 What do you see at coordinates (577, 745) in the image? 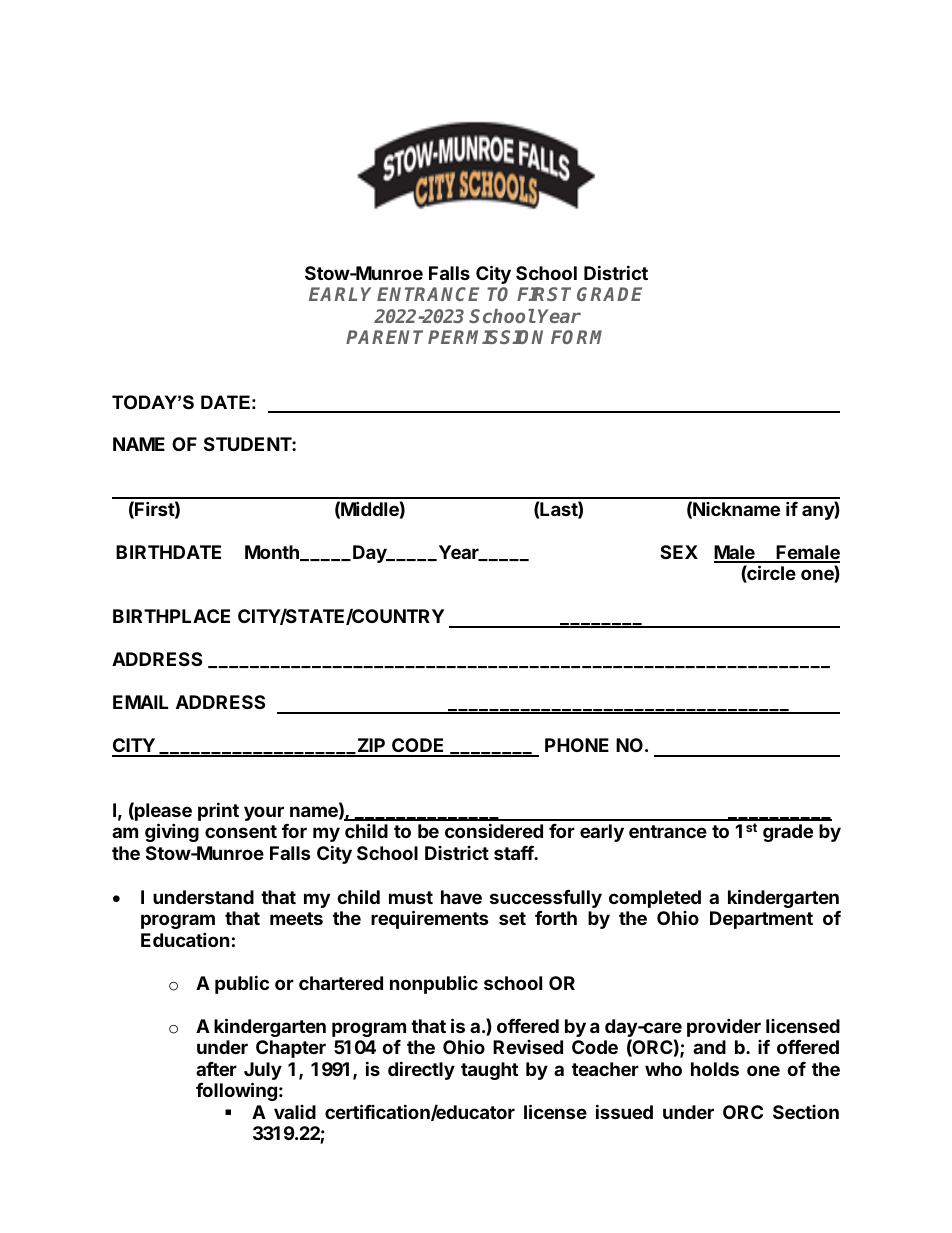
I see `PHONE` at bounding box center [577, 745].
